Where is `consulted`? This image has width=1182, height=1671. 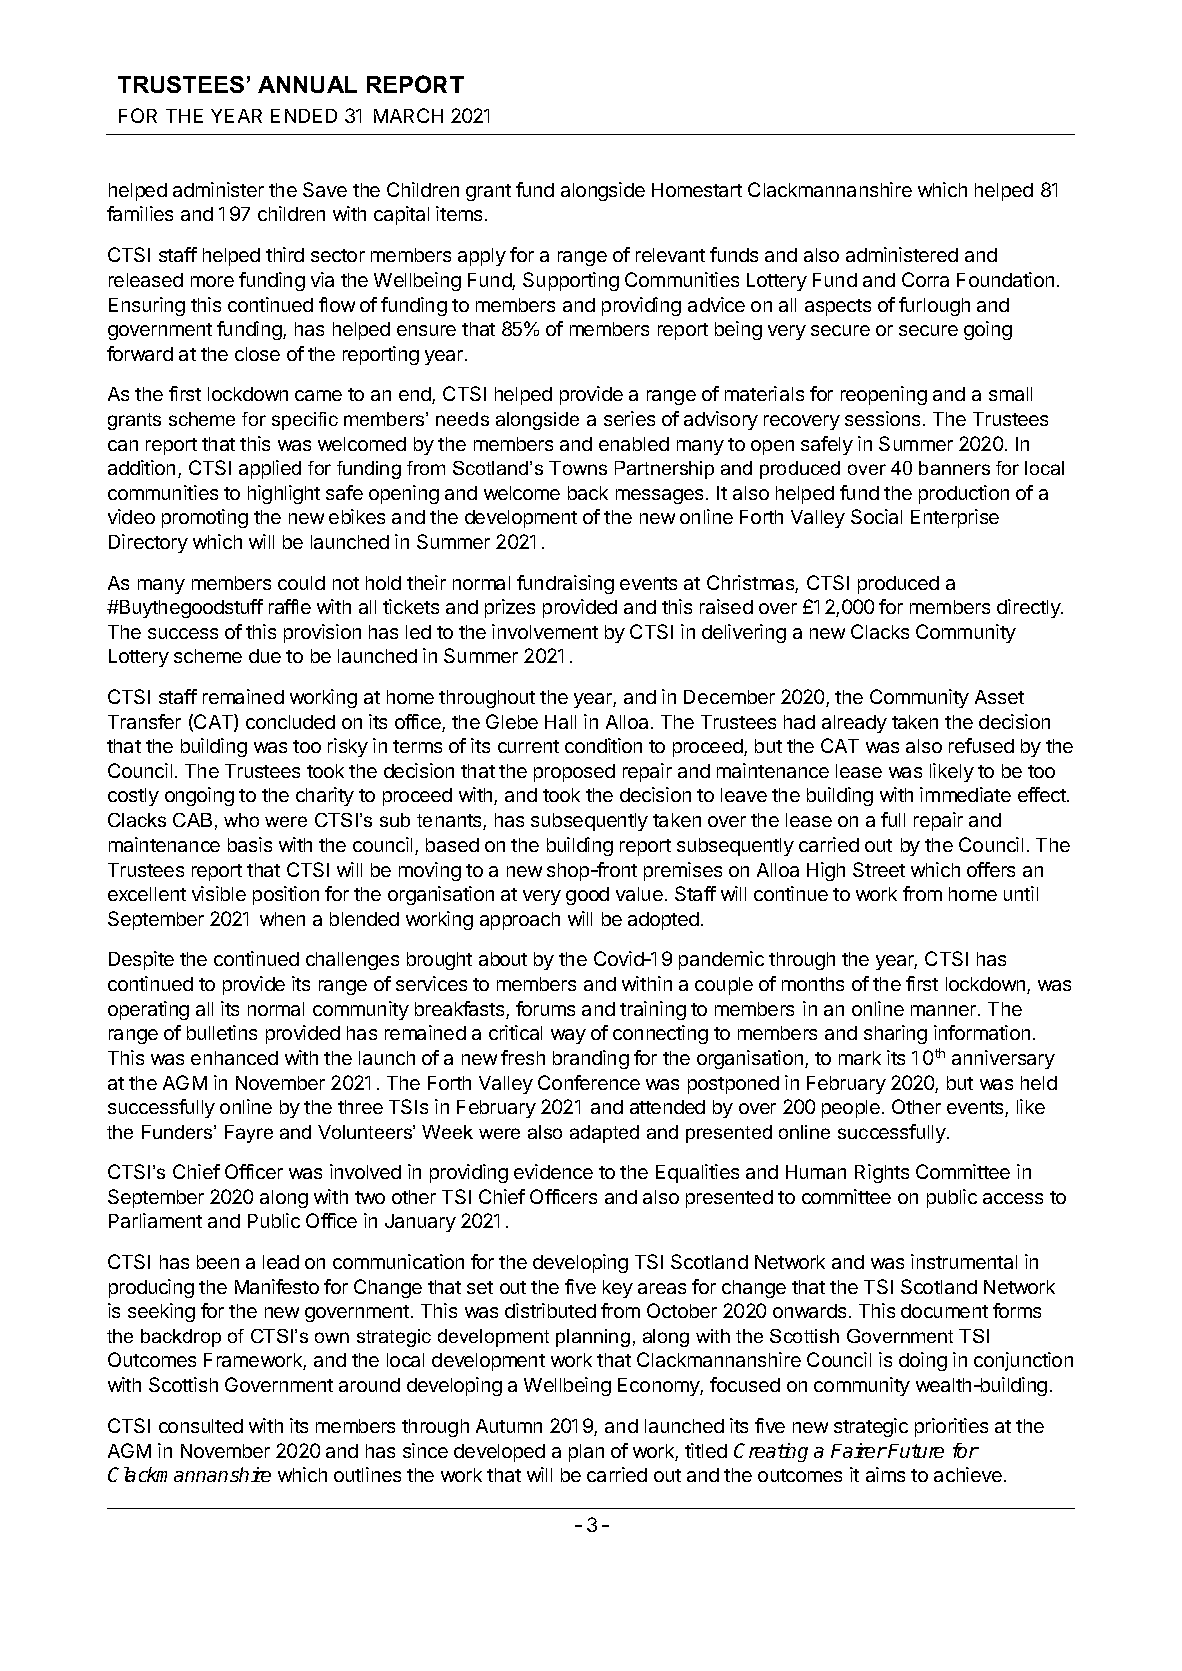 consulted is located at coordinates (201, 1426).
